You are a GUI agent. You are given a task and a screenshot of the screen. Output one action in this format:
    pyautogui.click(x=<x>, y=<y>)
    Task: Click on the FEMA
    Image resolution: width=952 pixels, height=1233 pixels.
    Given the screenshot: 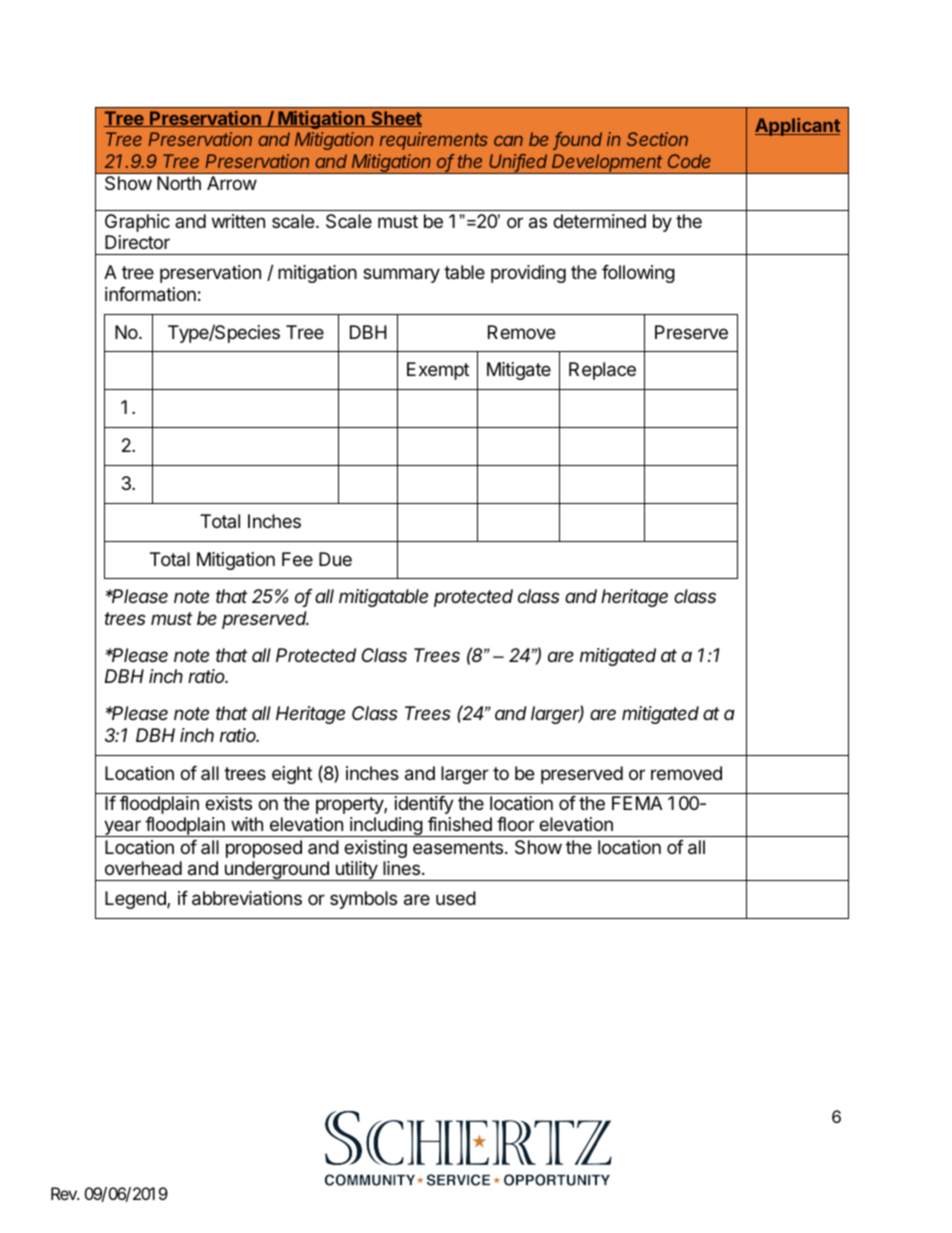 What is the action you would take?
    pyautogui.click(x=637, y=803)
